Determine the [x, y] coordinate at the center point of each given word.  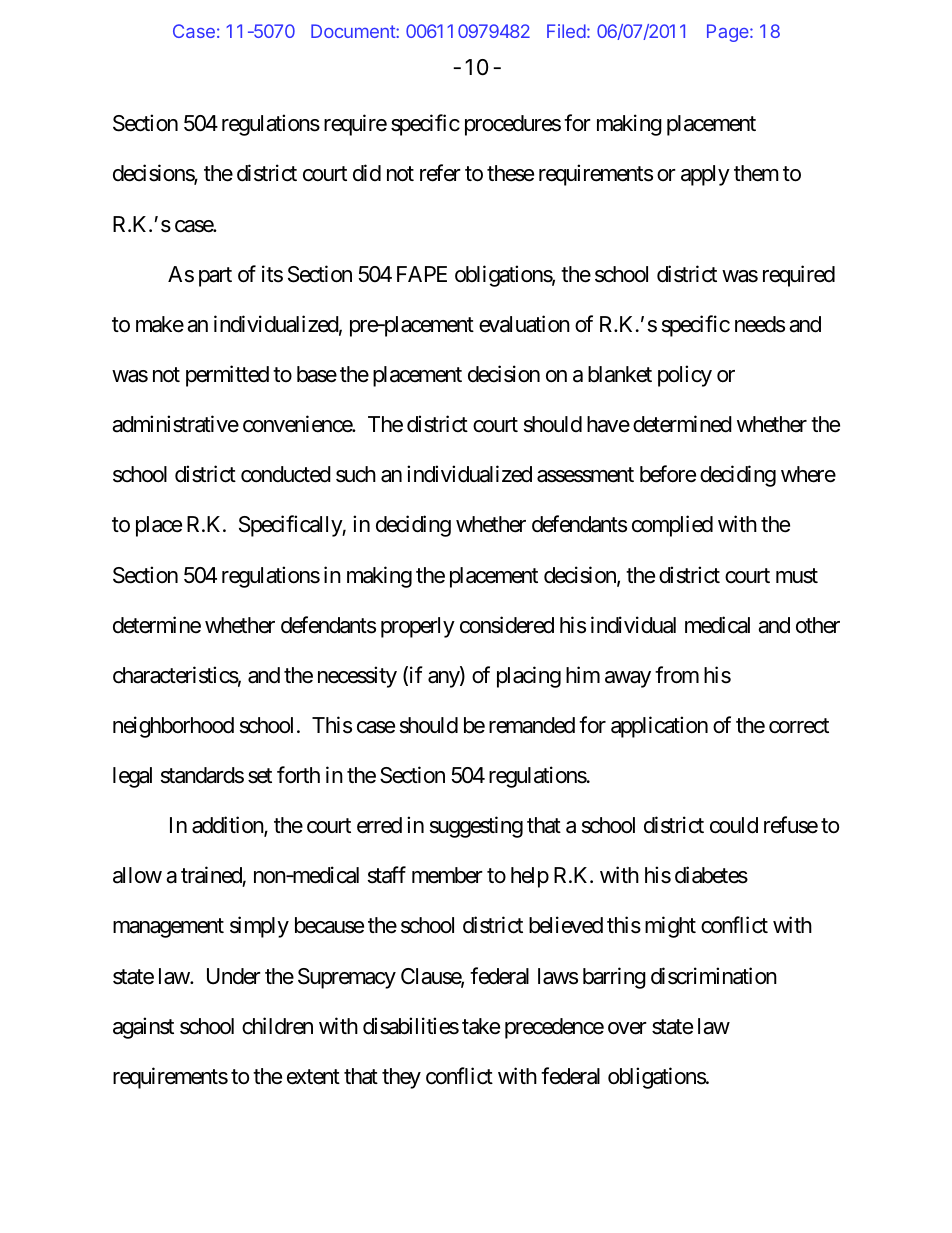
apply [705, 175]
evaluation [524, 324]
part [215, 277]
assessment [585, 475]
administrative [175, 424]
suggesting [476, 827]
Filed [566, 31]
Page [729, 33]
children [277, 1026]
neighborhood [173, 727]
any [444, 679]
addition [228, 826]
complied [672, 526]
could [734, 825]
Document [354, 31]
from [677, 675]
